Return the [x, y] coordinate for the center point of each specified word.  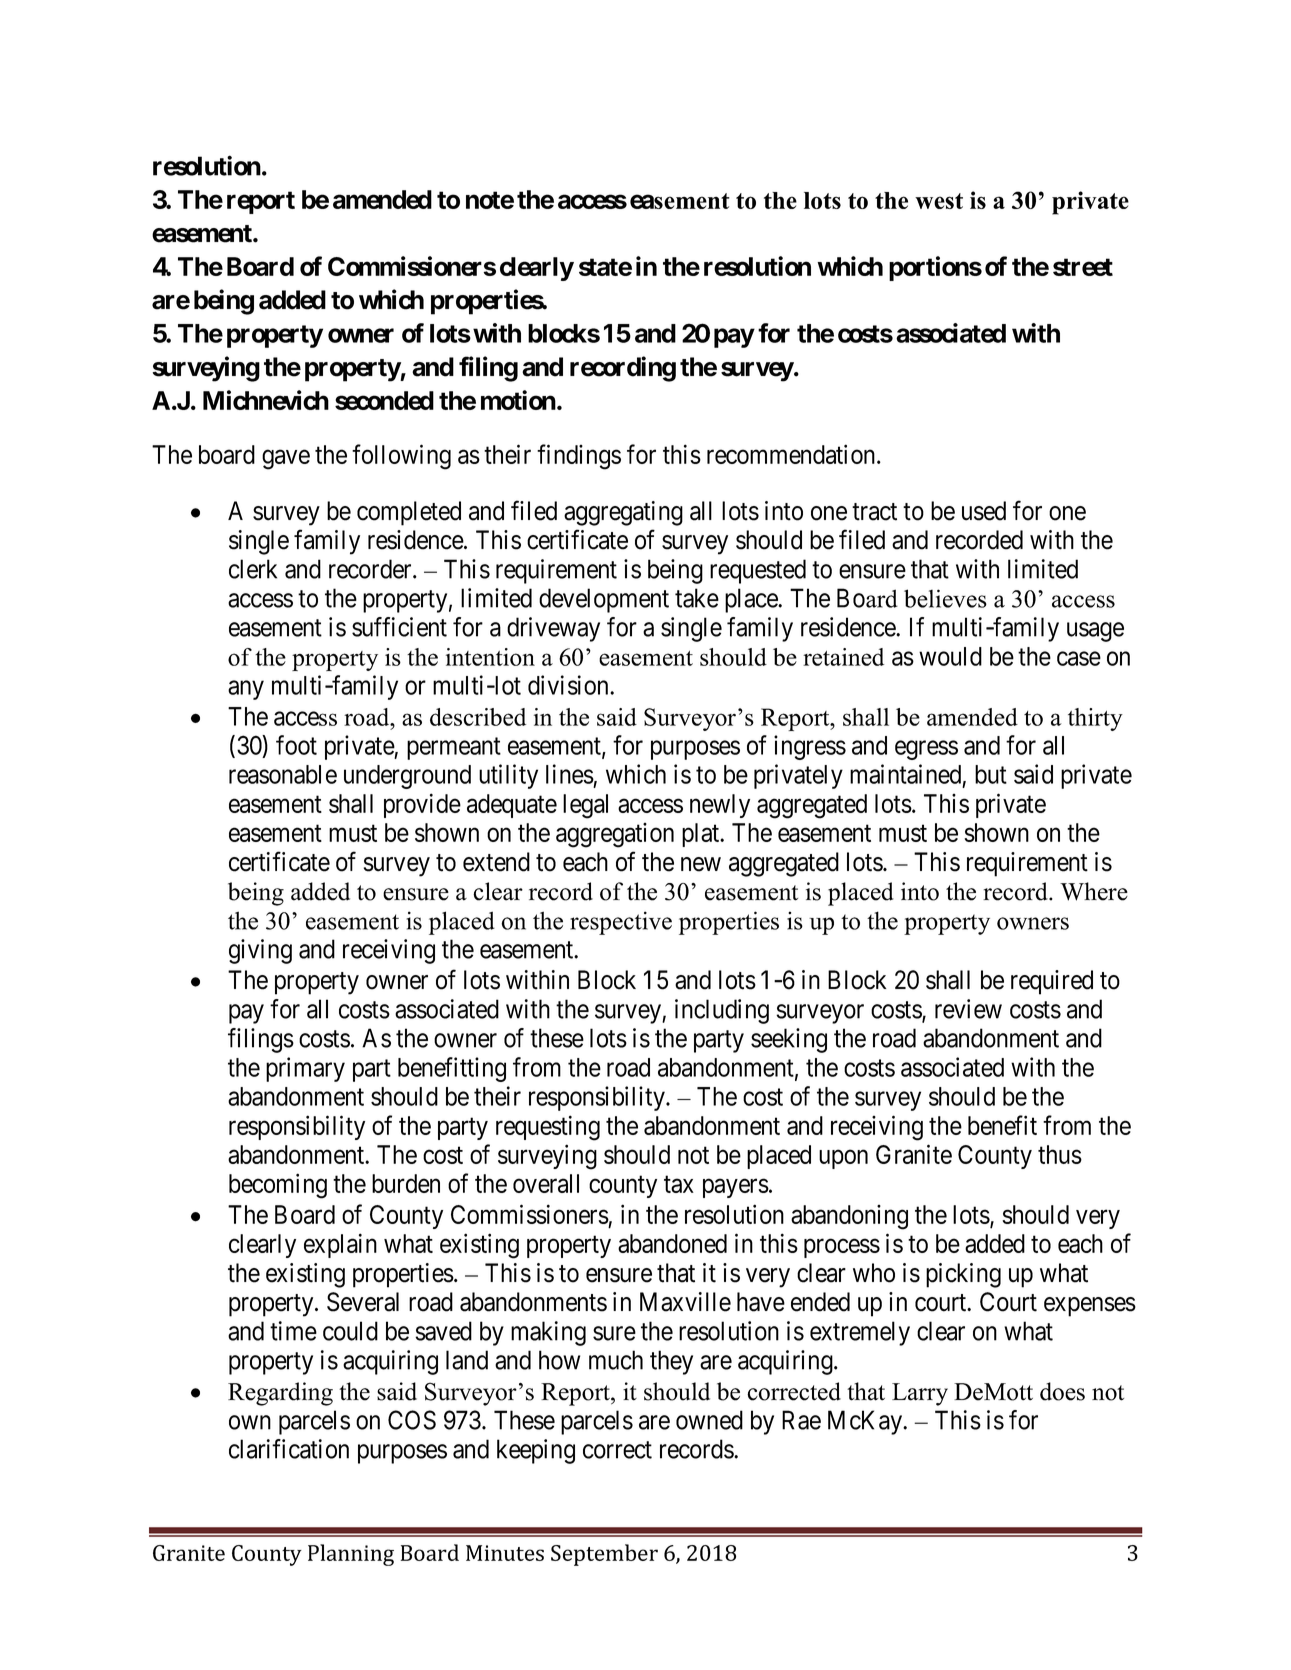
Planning [351, 1555]
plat [702, 835]
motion [518, 400]
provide [422, 805]
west [939, 201]
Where [1094, 891]
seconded [384, 400]
